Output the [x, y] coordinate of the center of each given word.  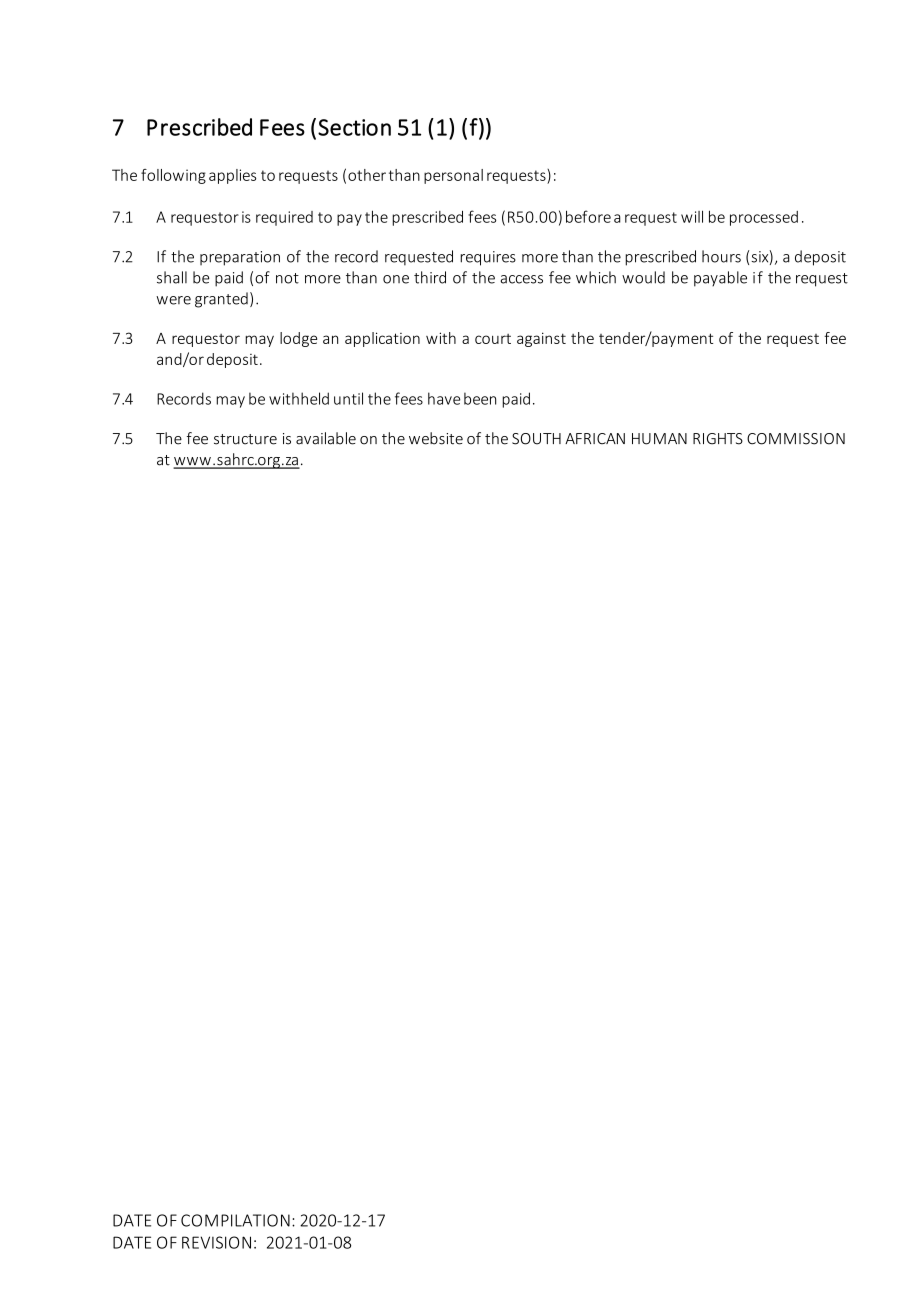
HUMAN [659, 439]
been [480, 398]
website [436, 438]
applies [232, 176]
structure [245, 439]
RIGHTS [718, 439]
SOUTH [536, 439]
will [692, 216]
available [326, 438]
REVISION [216, 1242]
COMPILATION [235, 1220]
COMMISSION [796, 439]
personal [453, 176]
